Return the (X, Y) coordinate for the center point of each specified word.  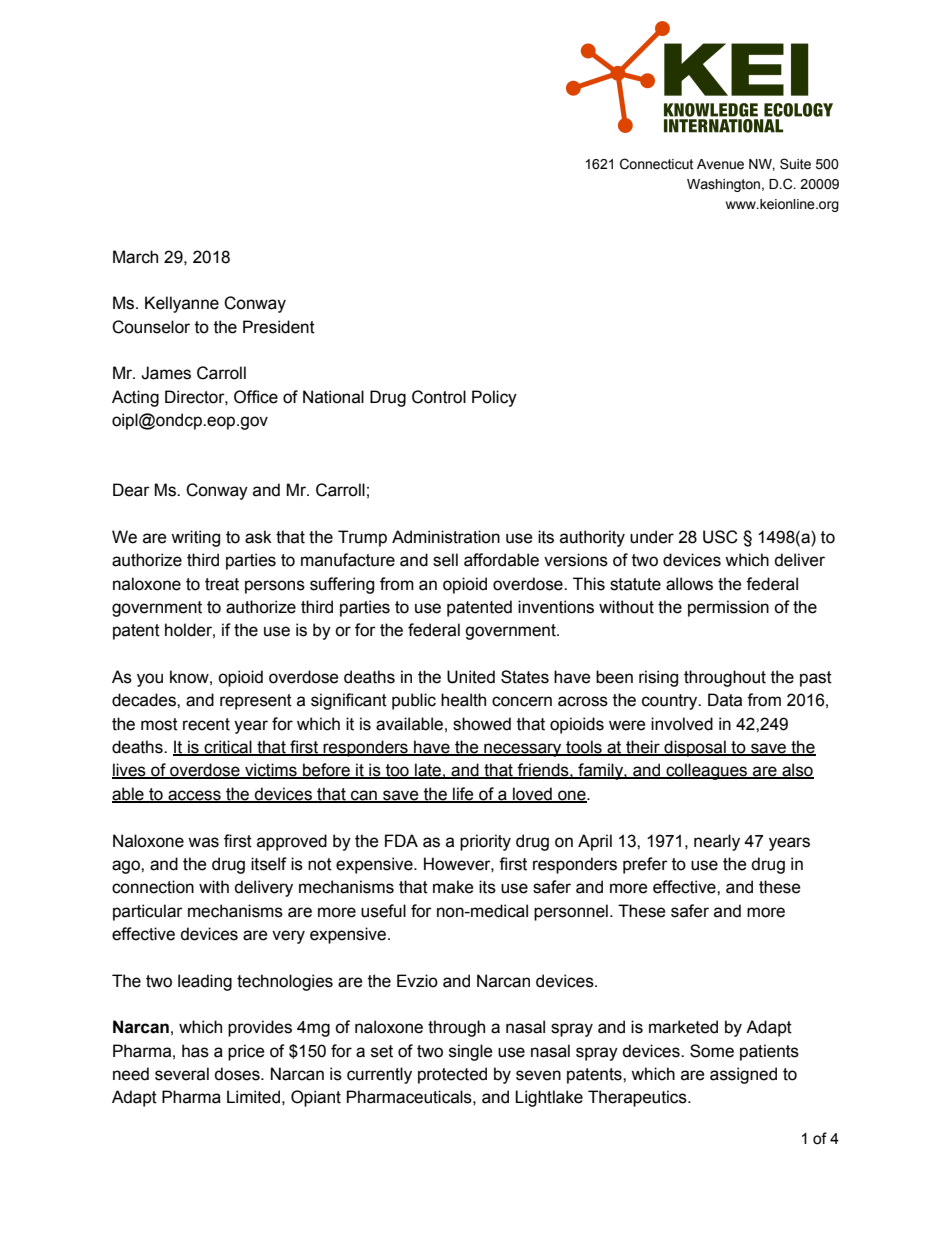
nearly (717, 842)
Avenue (720, 164)
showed (482, 724)
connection (153, 887)
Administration (446, 537)
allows (689, 584)
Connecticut (656, 164)
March (135, 257)
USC (720, 537)
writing (195, 538)
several (182, 1074)
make (453, 887)
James (166, 373)
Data (725, 700)
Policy (494, 398)
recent (206, 724)
